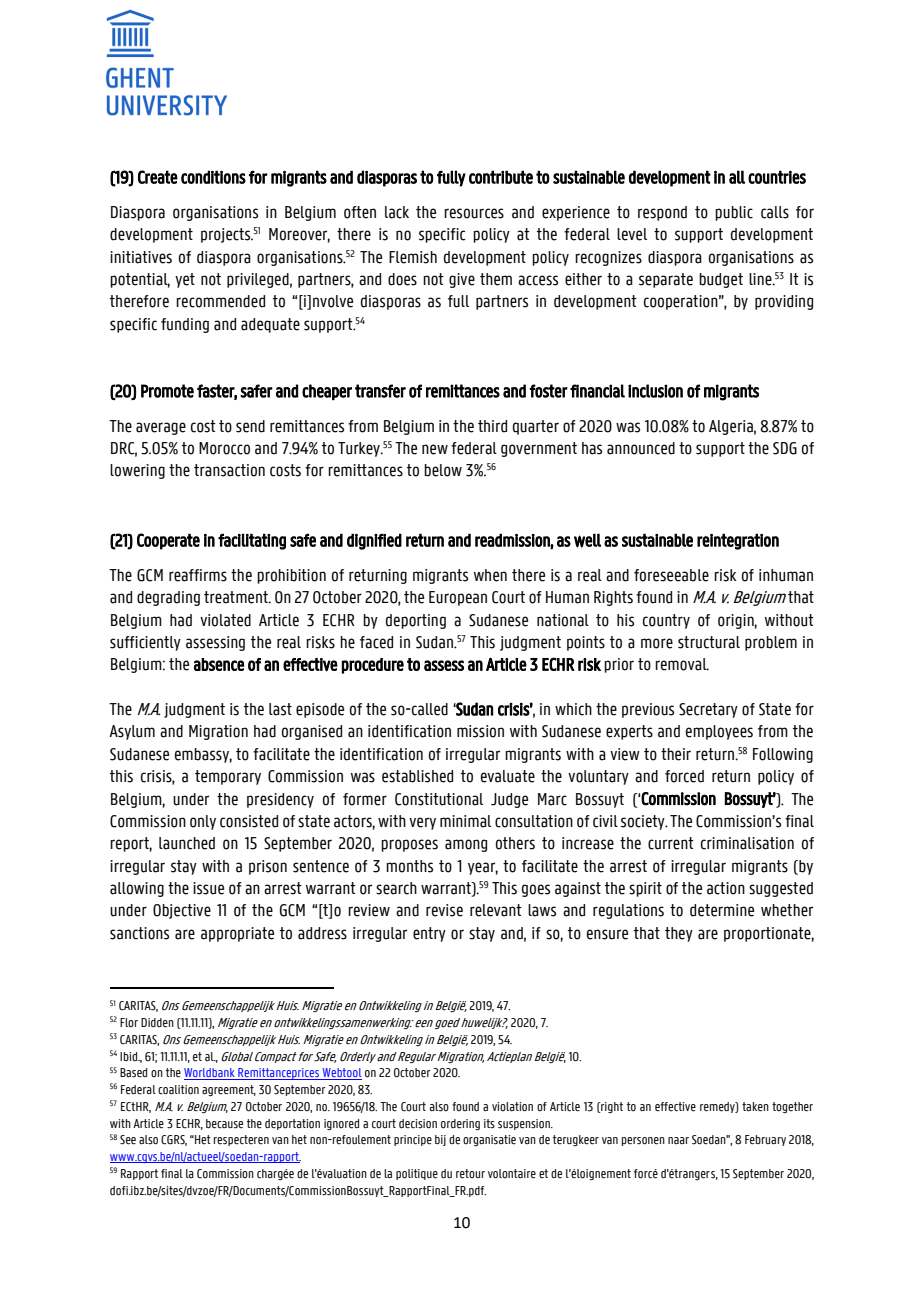 This screenshot has width=924, height=1308. What do you see at coordinates (203, 822) in the screenshot?
I see `only` at bounding box center [203, 822].
